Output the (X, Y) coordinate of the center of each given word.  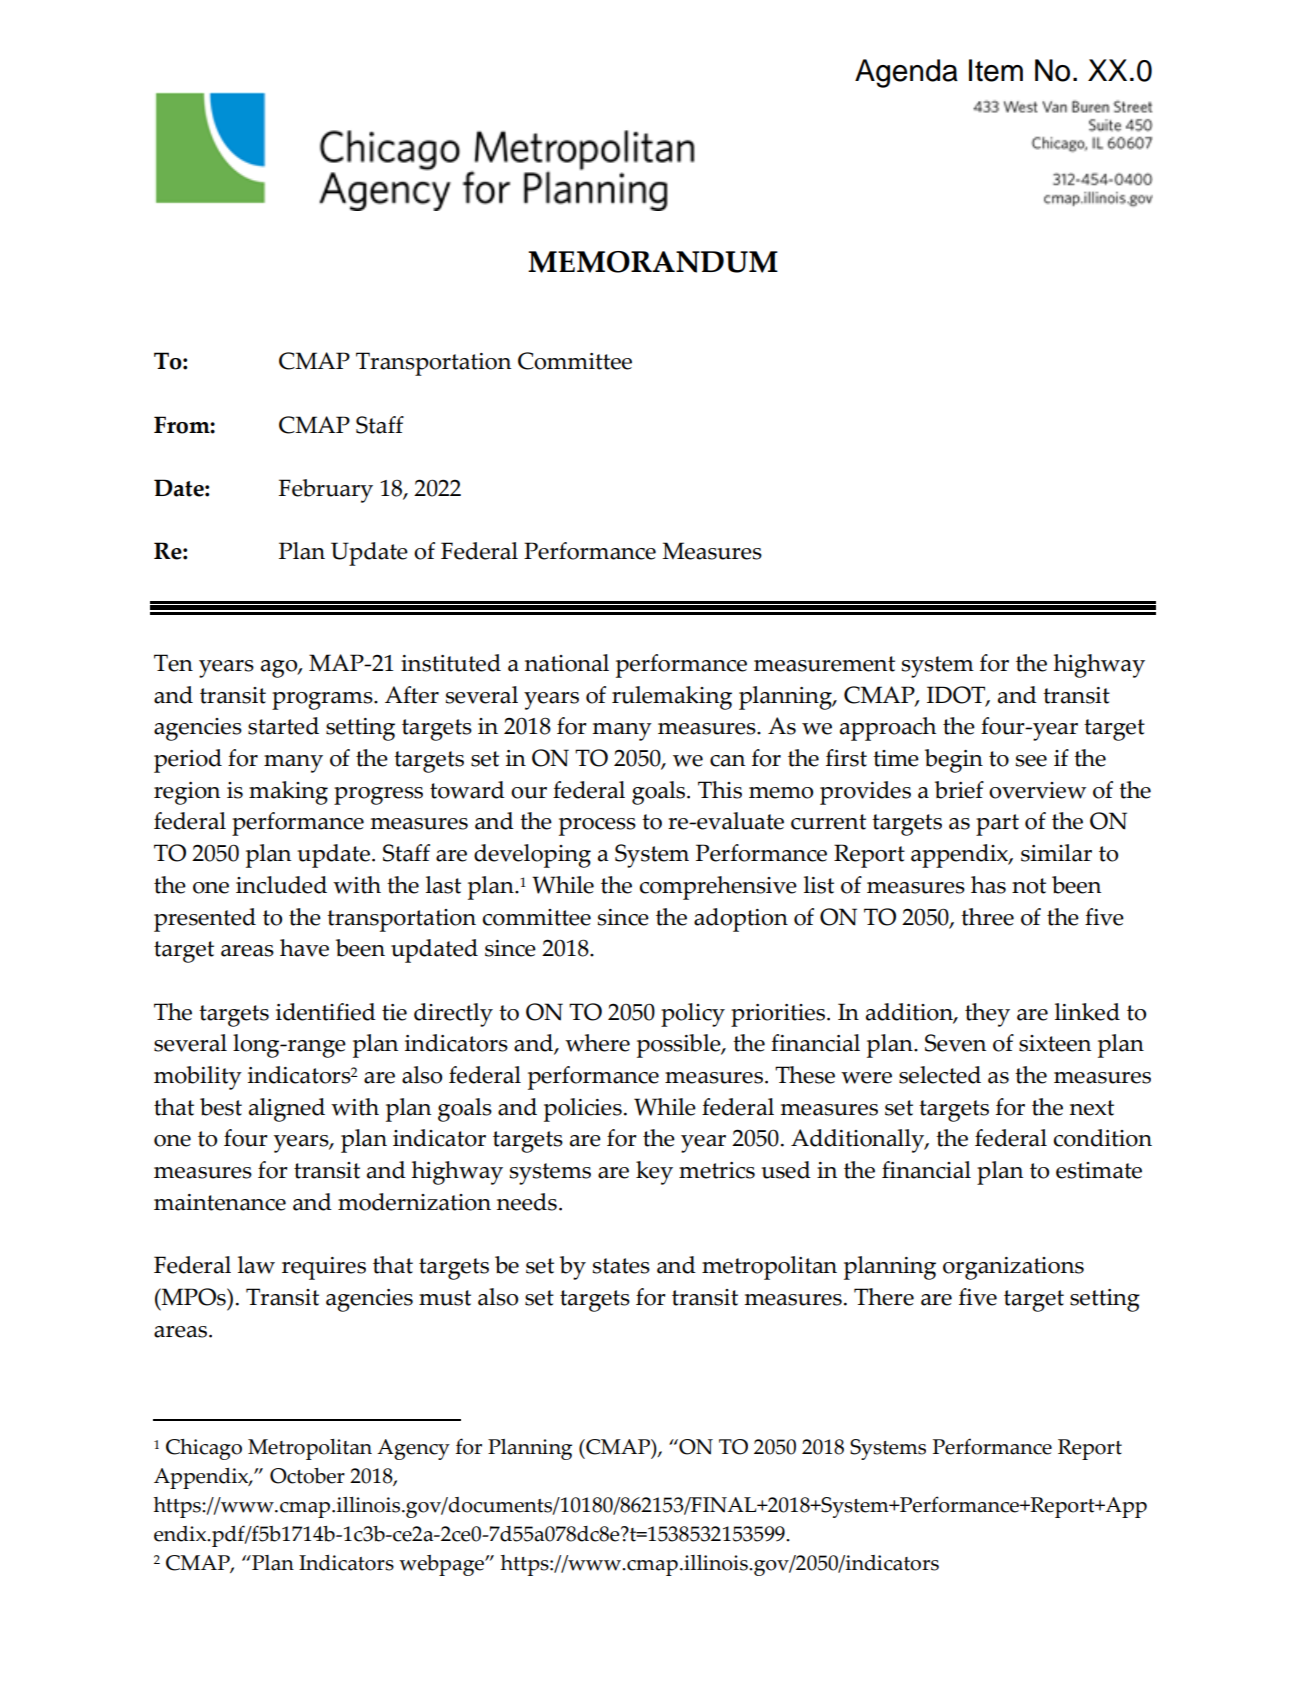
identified (326, 1012)
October (307, 1476)
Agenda (906, 73)
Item (996, 70)
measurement (824, 664)
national (567, 663)
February (326, 491)
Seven (955, 1043)
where (597, 1043)
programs (323, 701)
